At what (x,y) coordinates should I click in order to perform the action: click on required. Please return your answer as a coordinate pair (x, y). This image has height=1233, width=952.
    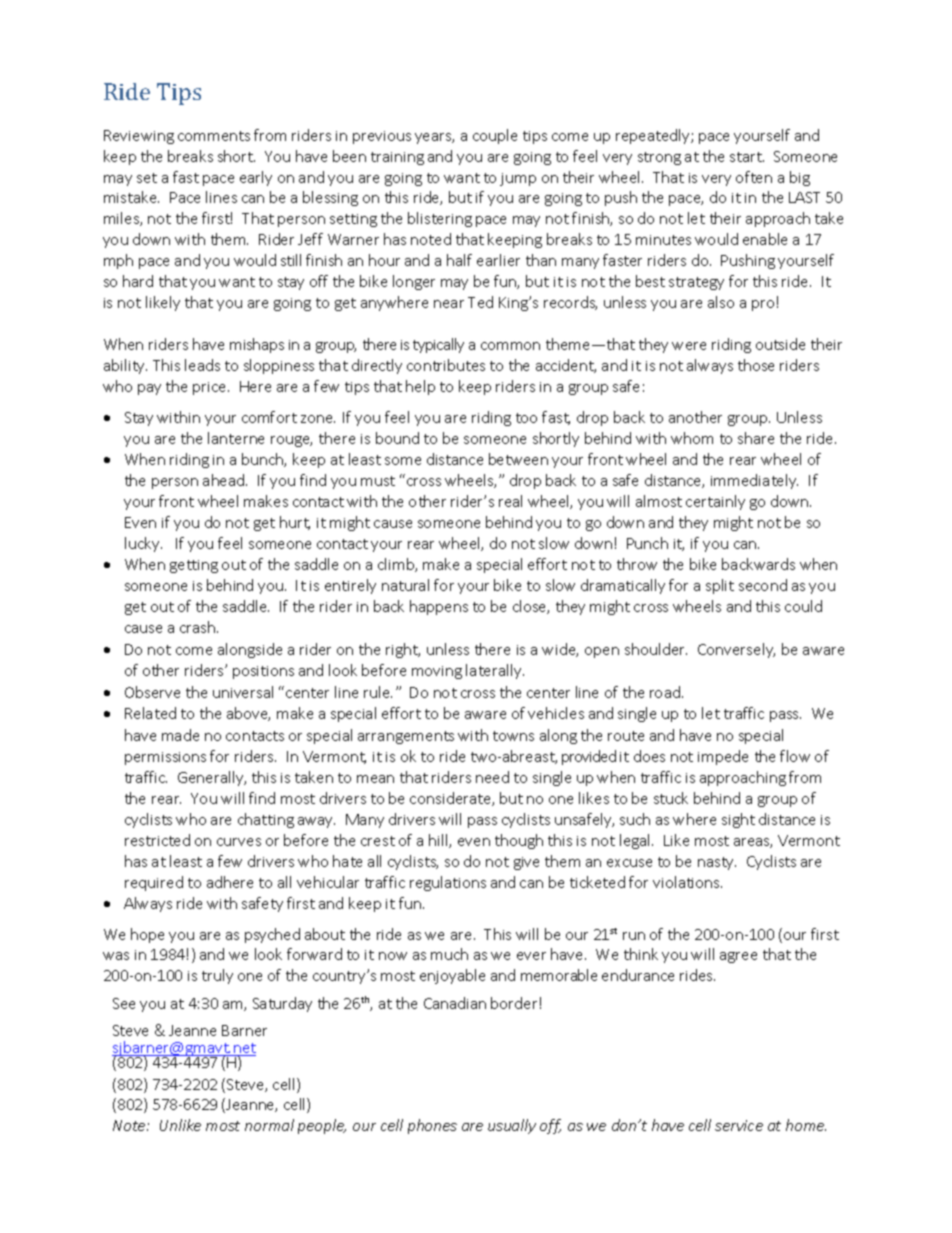
    Looking at the image, I should click on (154, 883).
